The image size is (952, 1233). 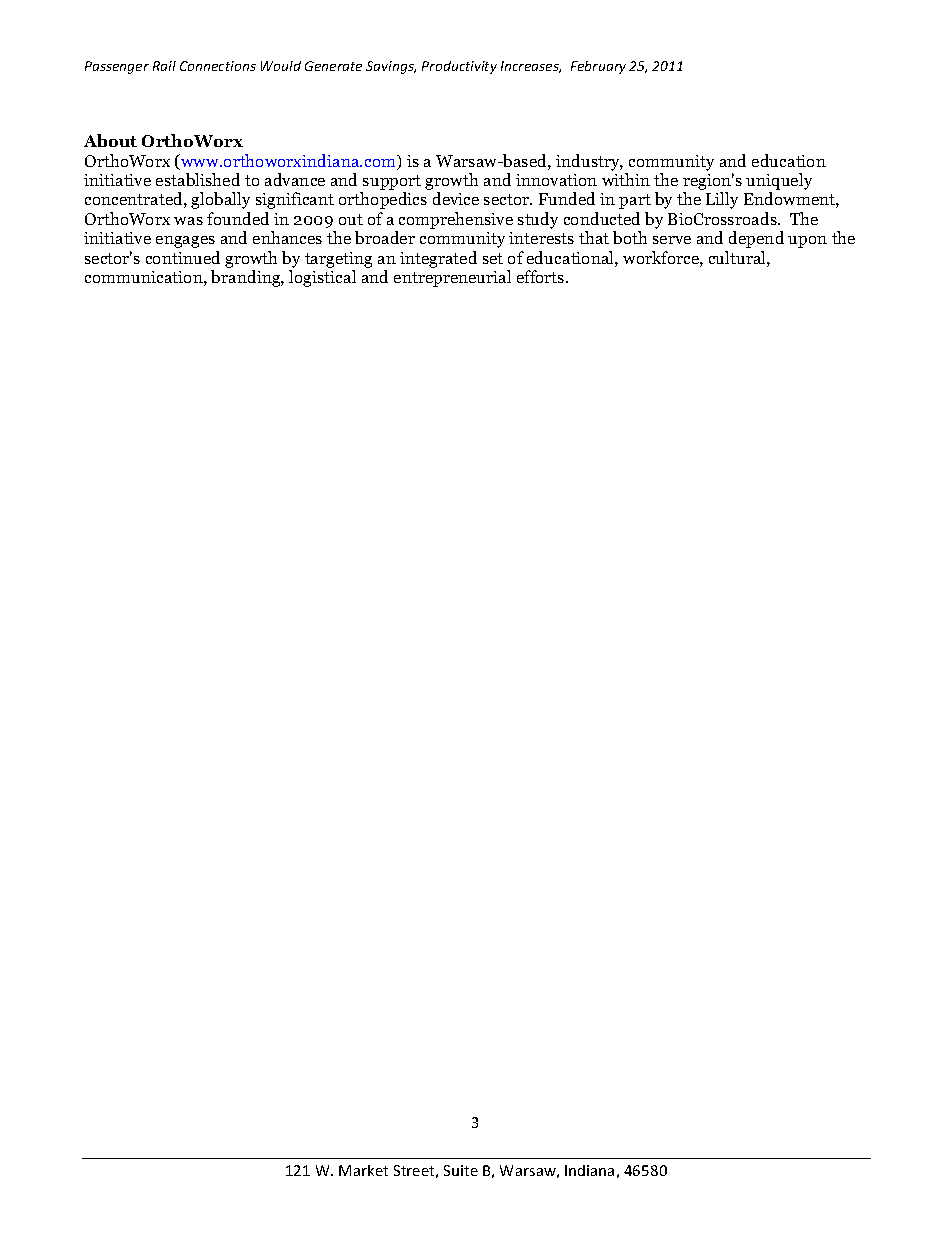 I want to click on conducted, so click(x=602, y=218).
